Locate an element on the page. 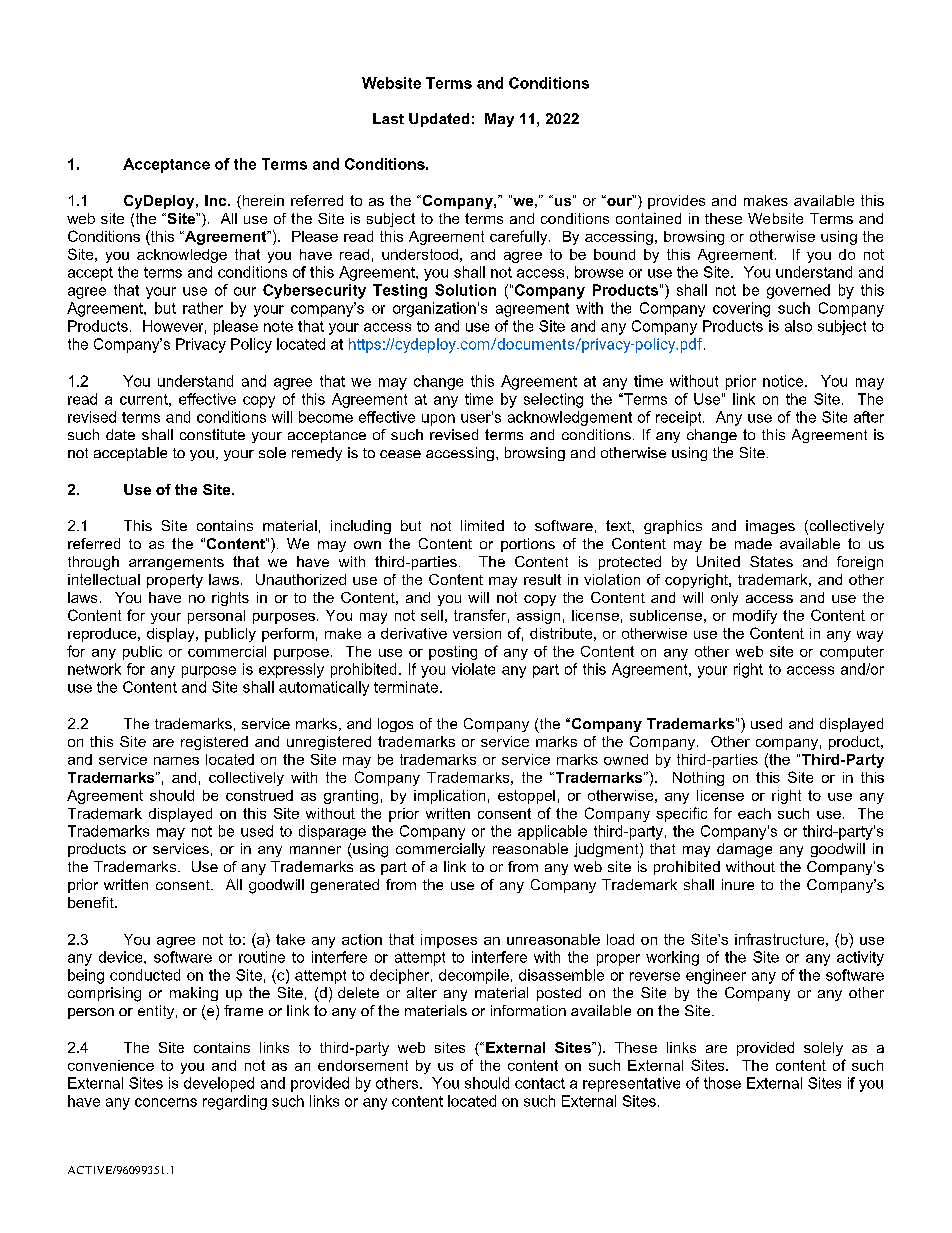 This page has width=952, height=1233. herein is located at coordinates (262, 202).
